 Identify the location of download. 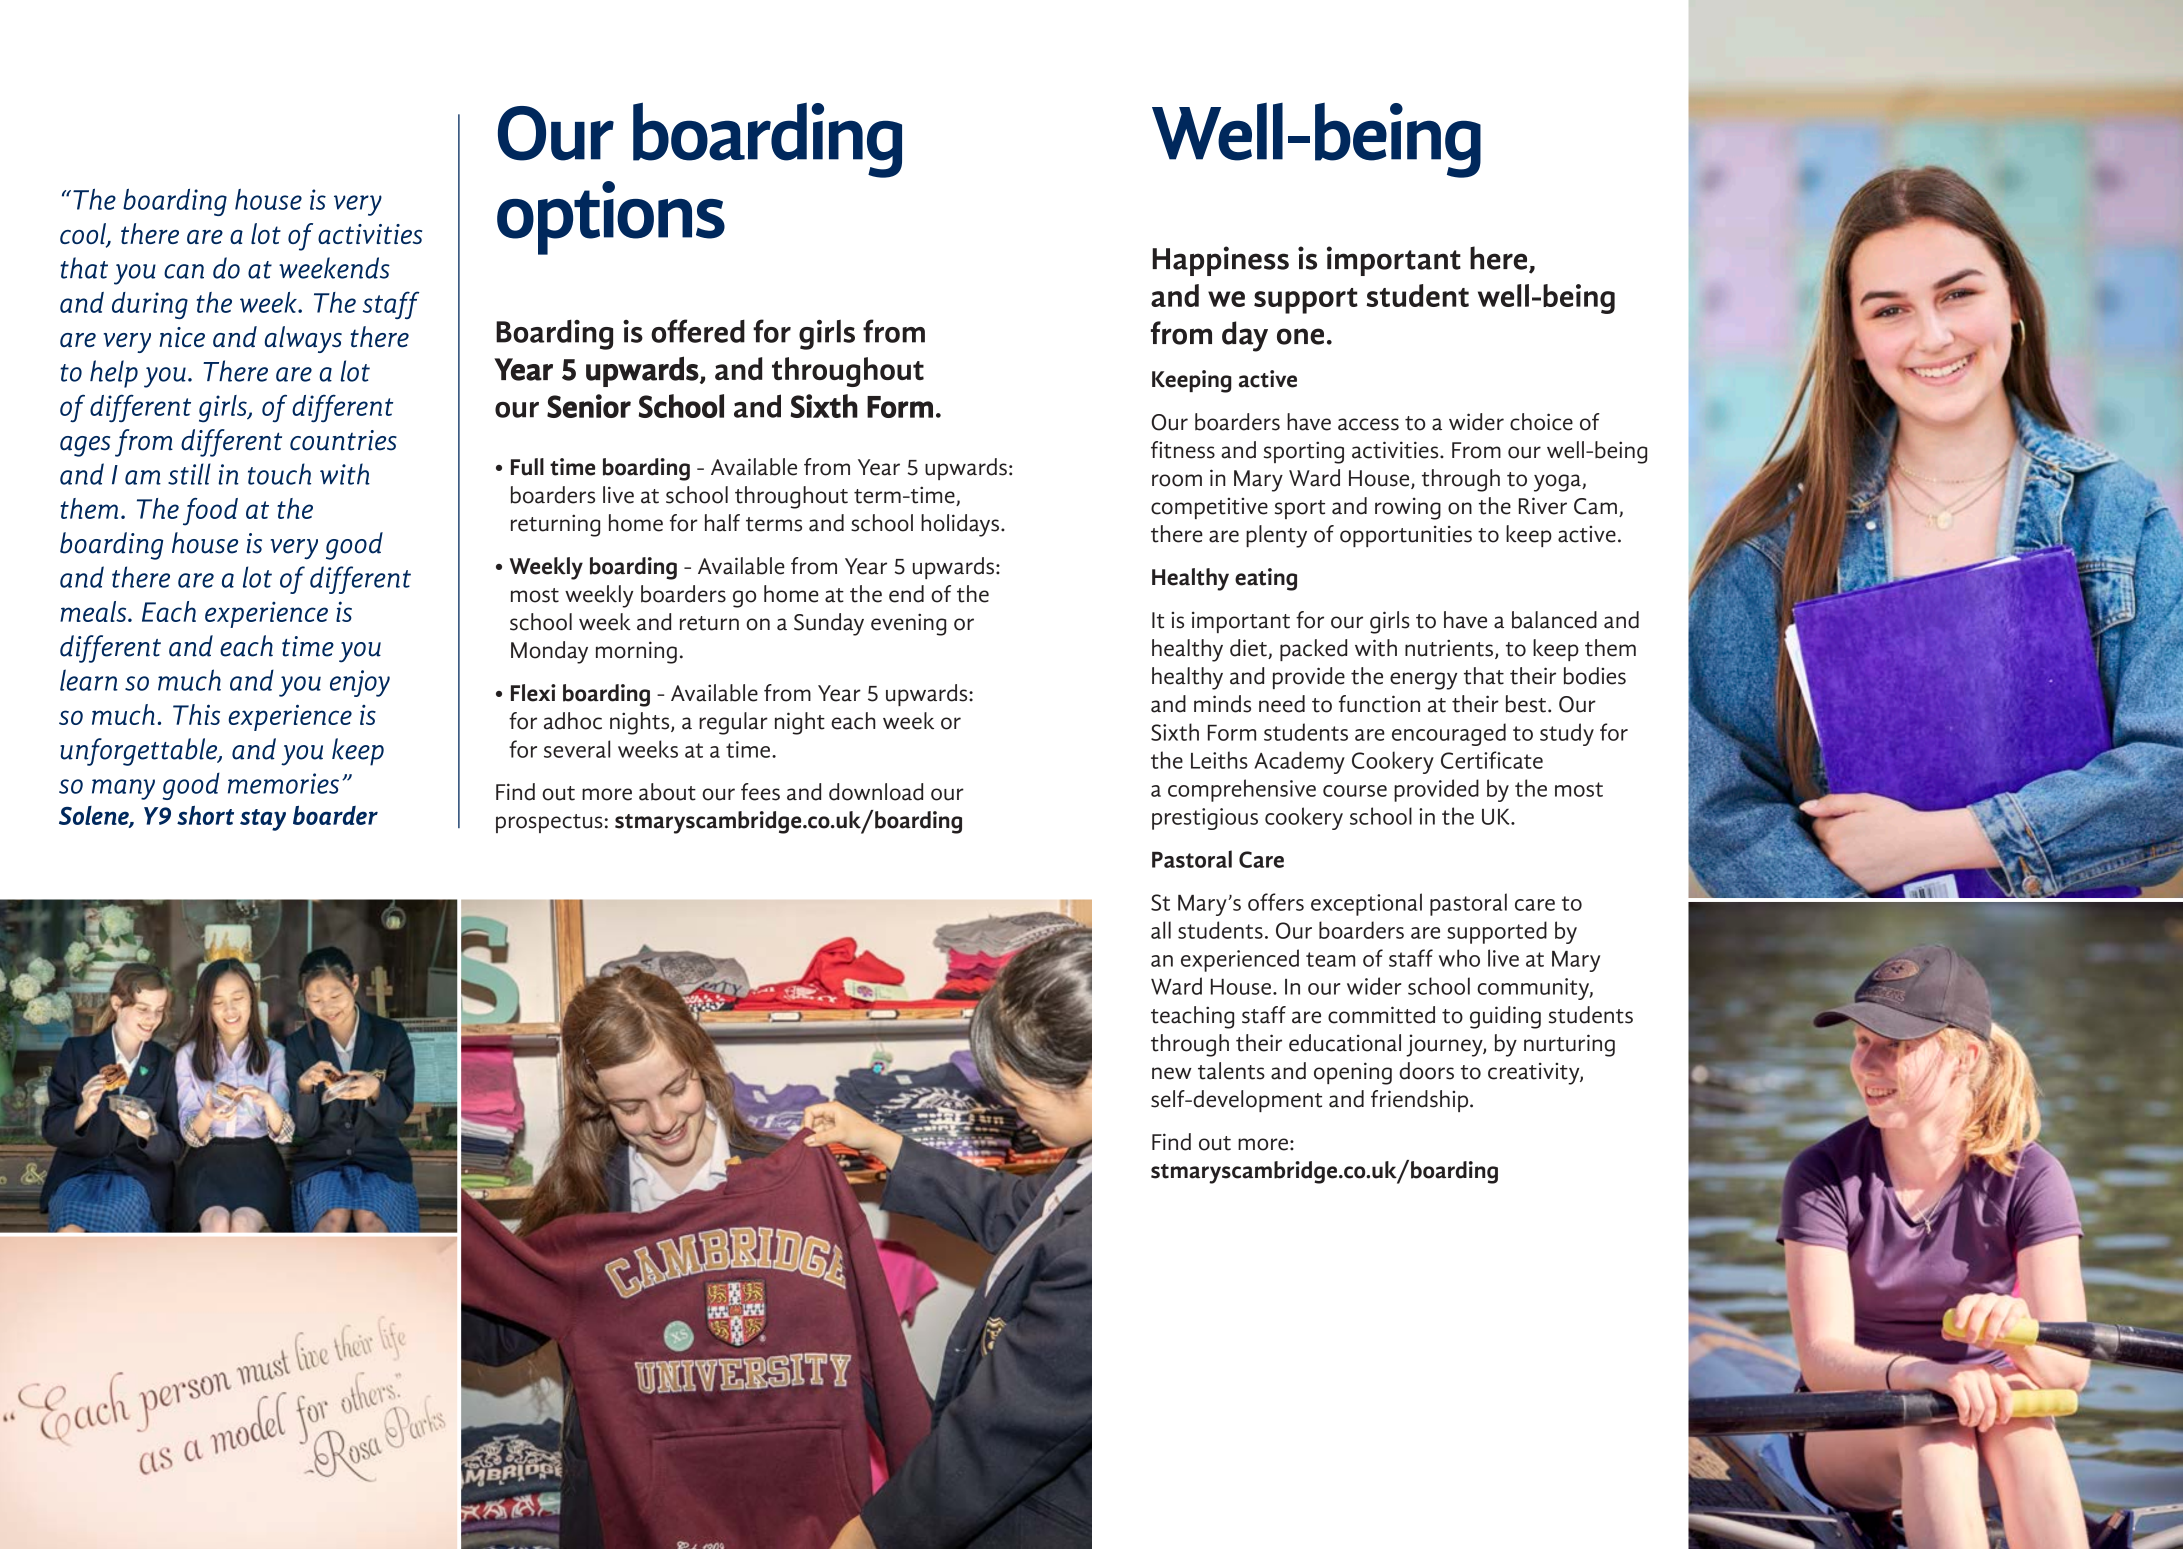
(876, 792).
